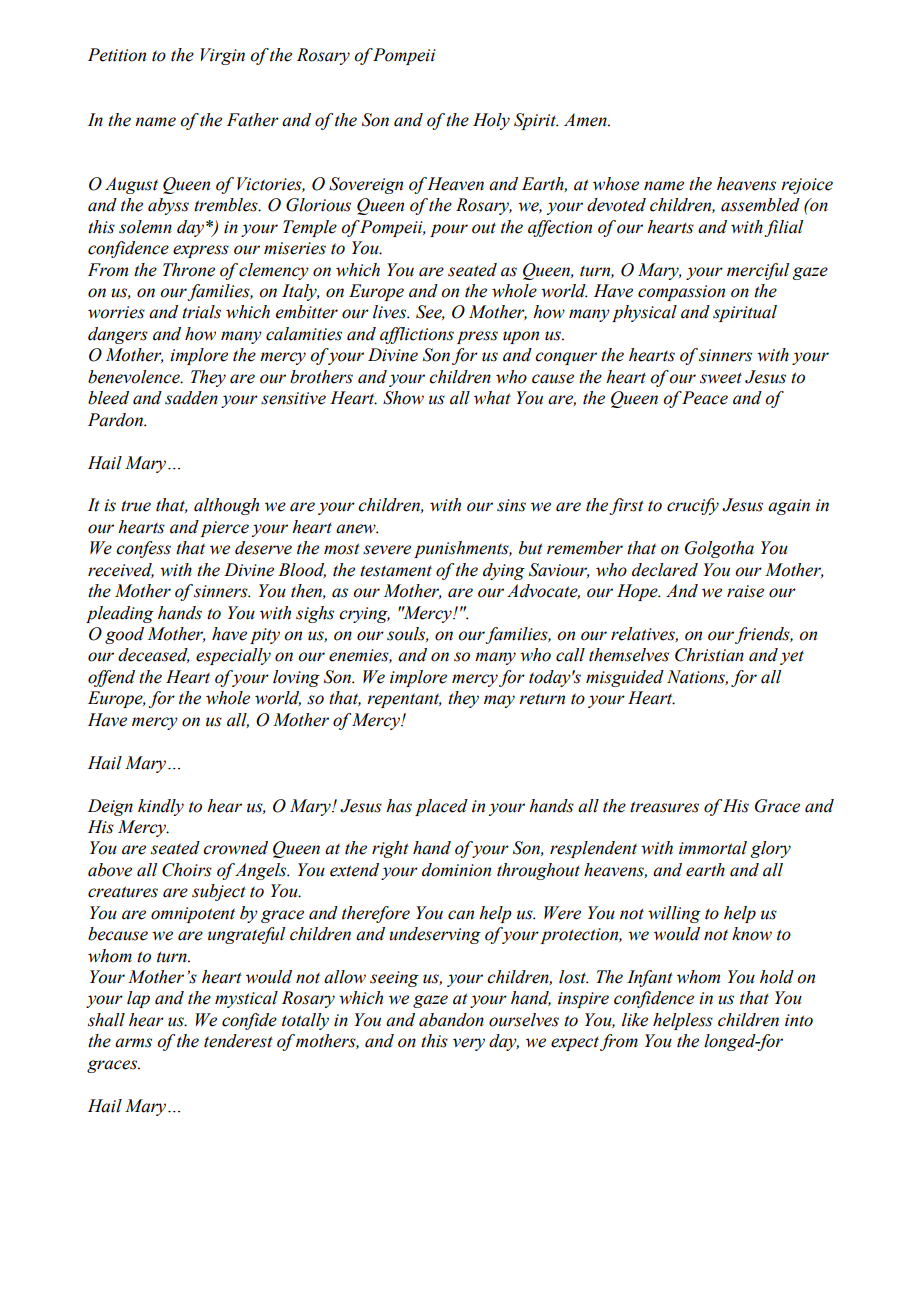  I want to click on Peace, so click(704, 398).
